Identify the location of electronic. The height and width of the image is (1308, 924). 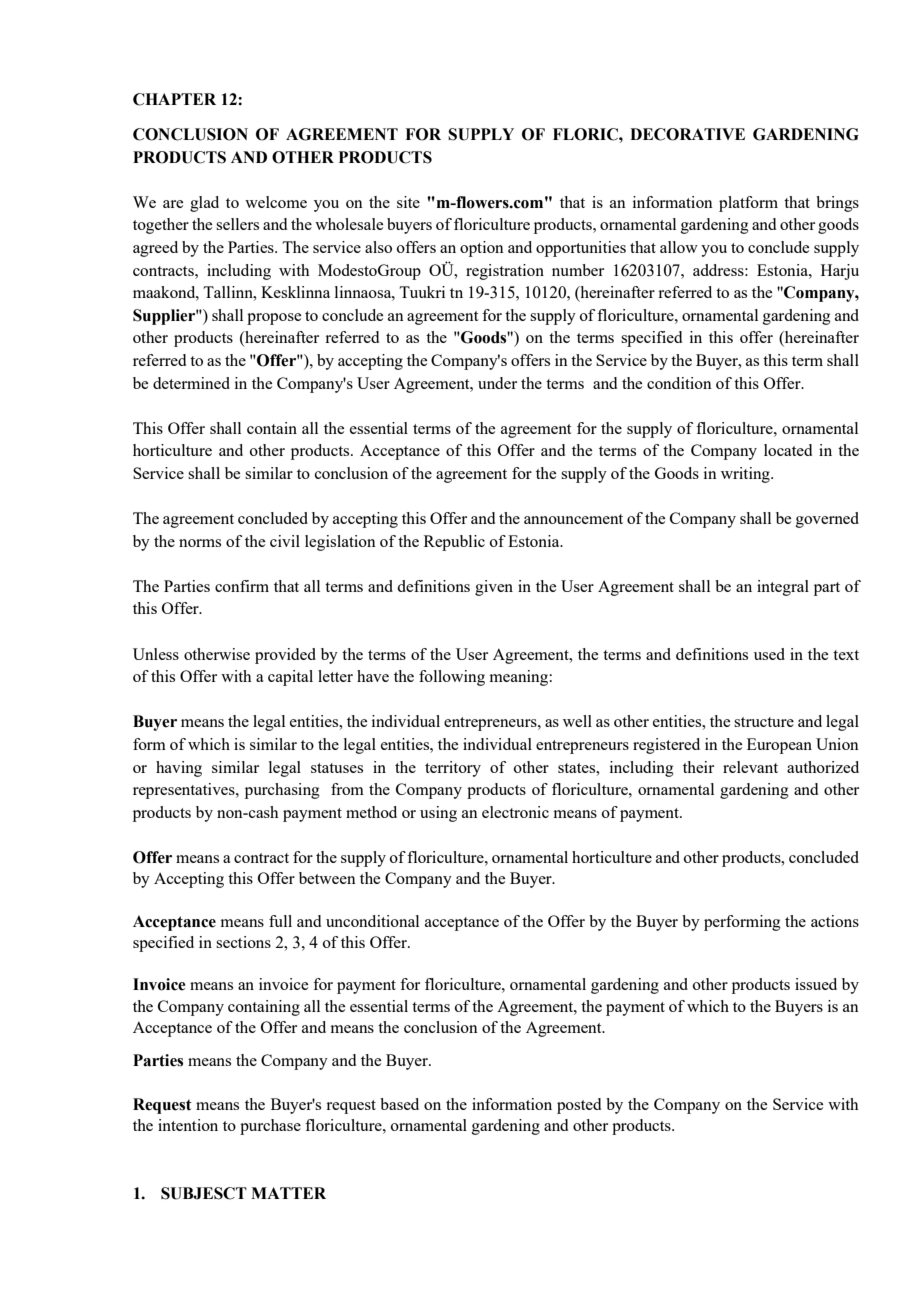
(515, 812).
